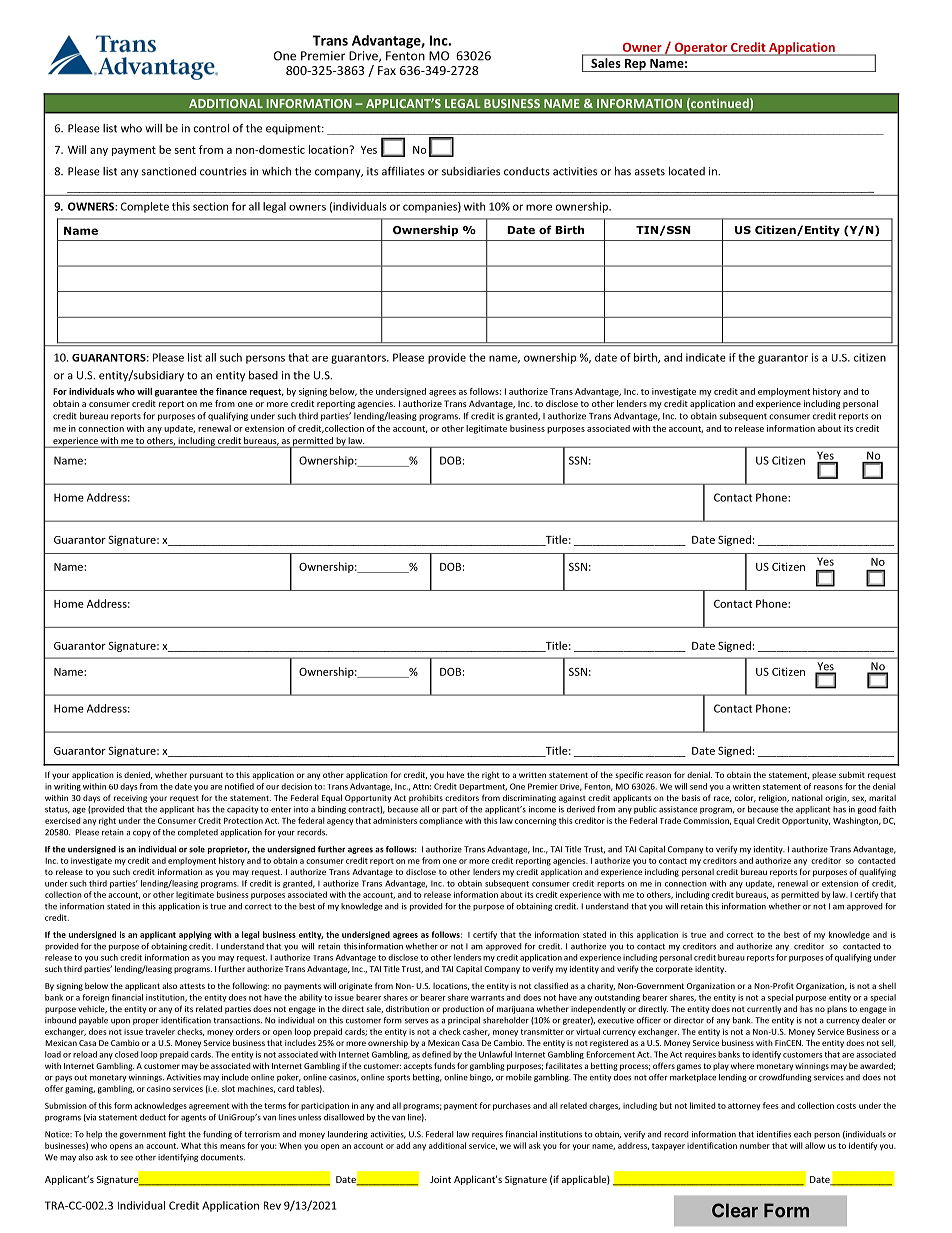 The width and height of the screenshot is (952, 1233). What do you see at coordinates (426, 799) in the screenshot?
I see `prohibits` at bounding box center [426, 799].
